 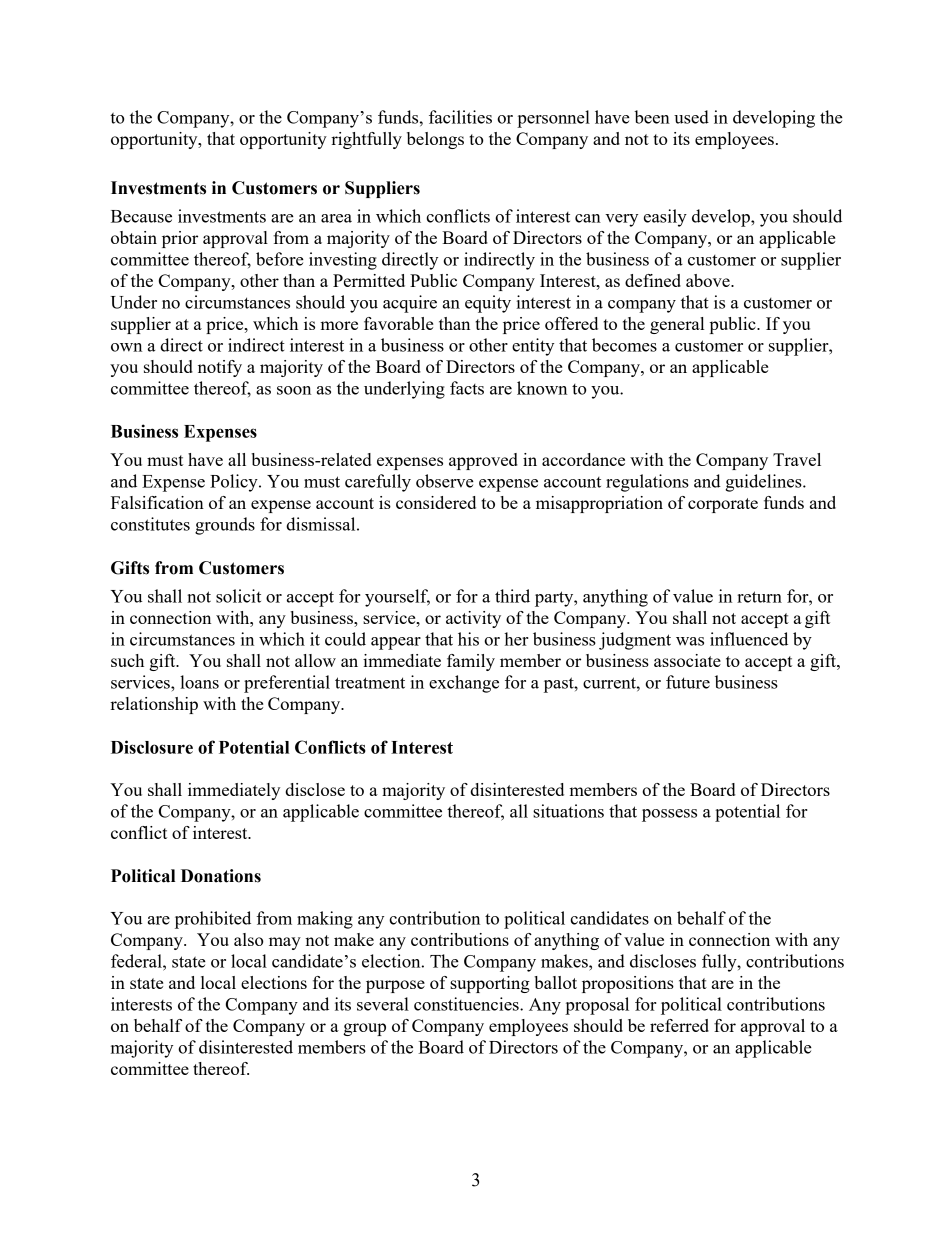 What do you see at coordinates (691, 117) in the document?
I see `used` at bounding box center [691, 117].
